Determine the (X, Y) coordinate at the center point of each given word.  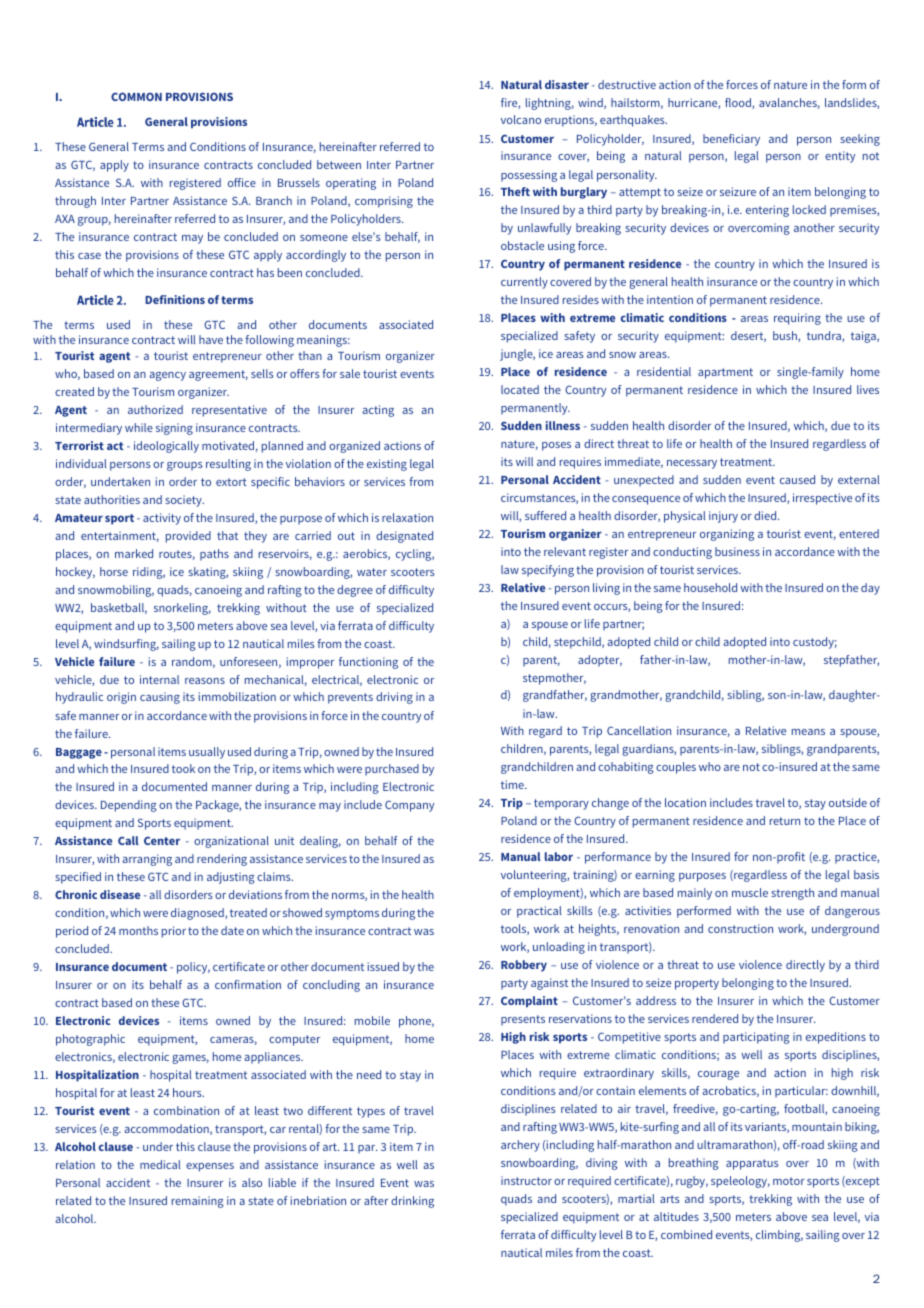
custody (815, 643)
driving (394, 698)
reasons (205, 681)
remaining (198, 1202)
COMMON (136, 96)
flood (739, 103)
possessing (529, 176)
